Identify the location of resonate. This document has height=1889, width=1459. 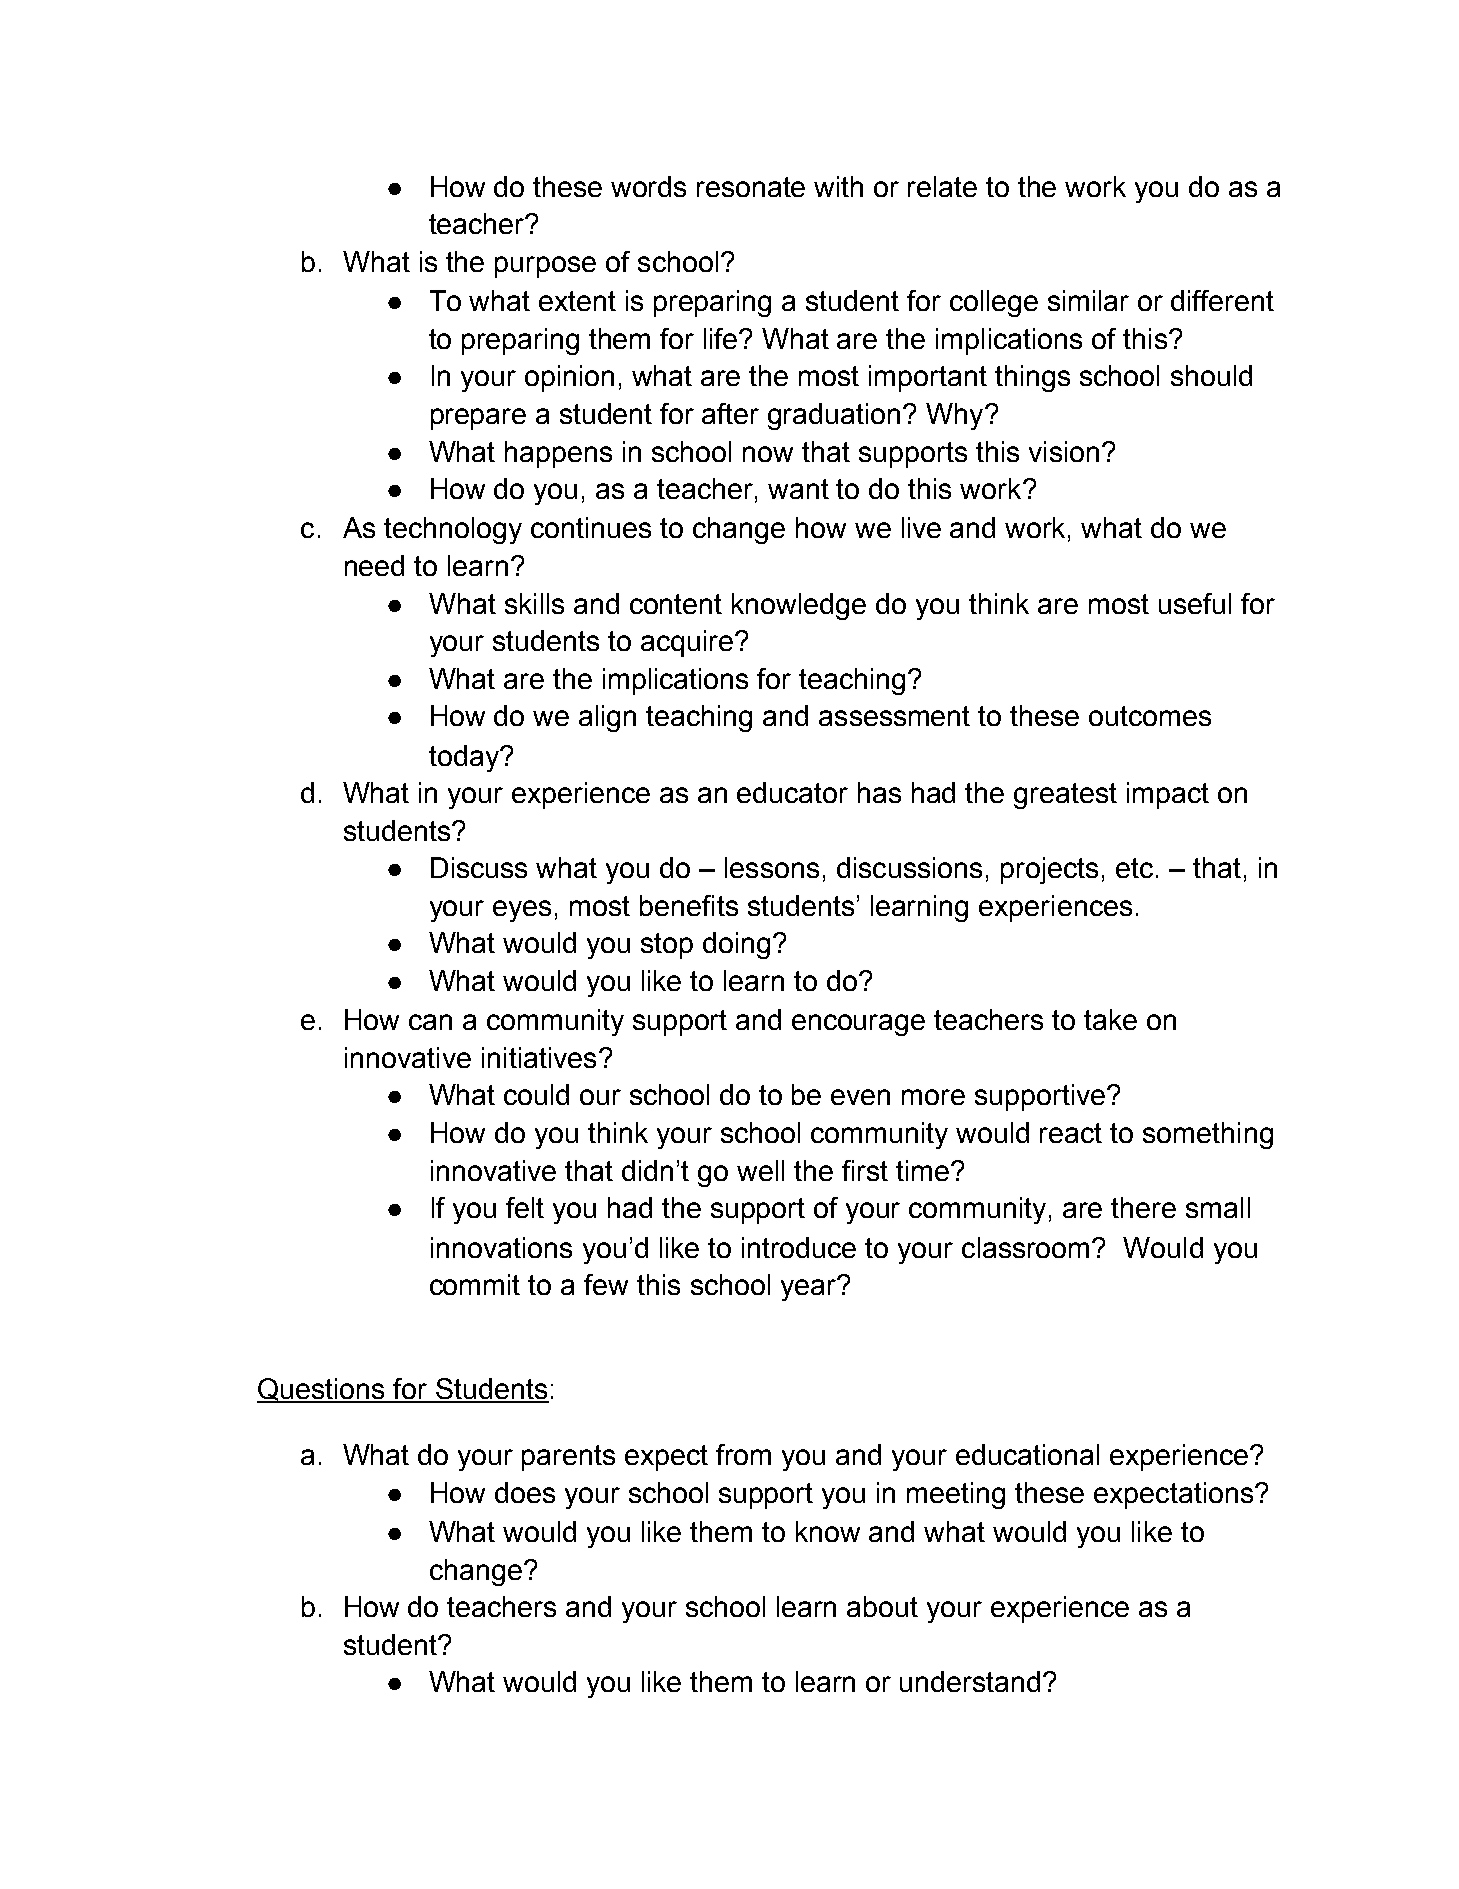
(751, 187).
